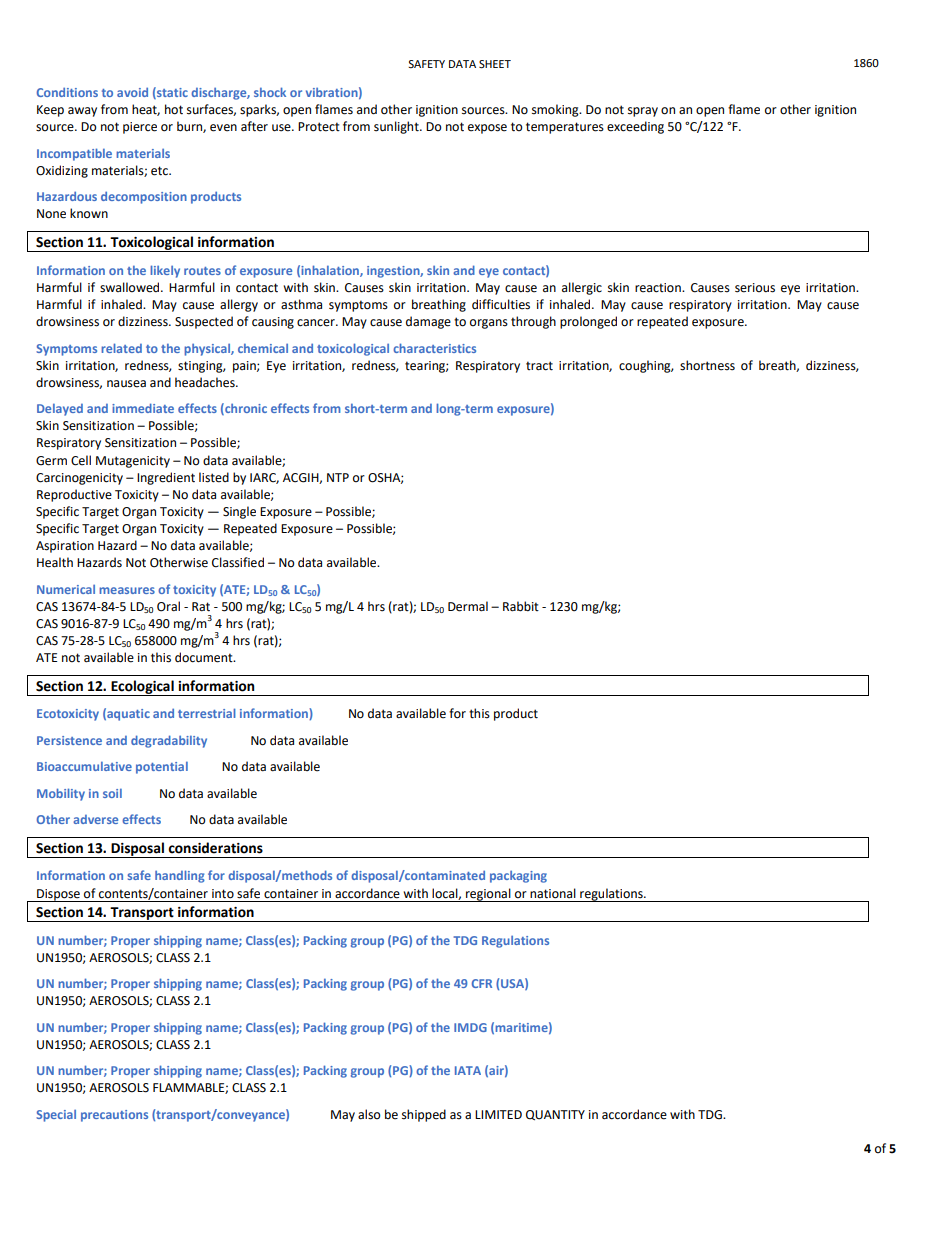  Describe the element at coordinates (539, 366) in the page. I see `tract` at that location.
